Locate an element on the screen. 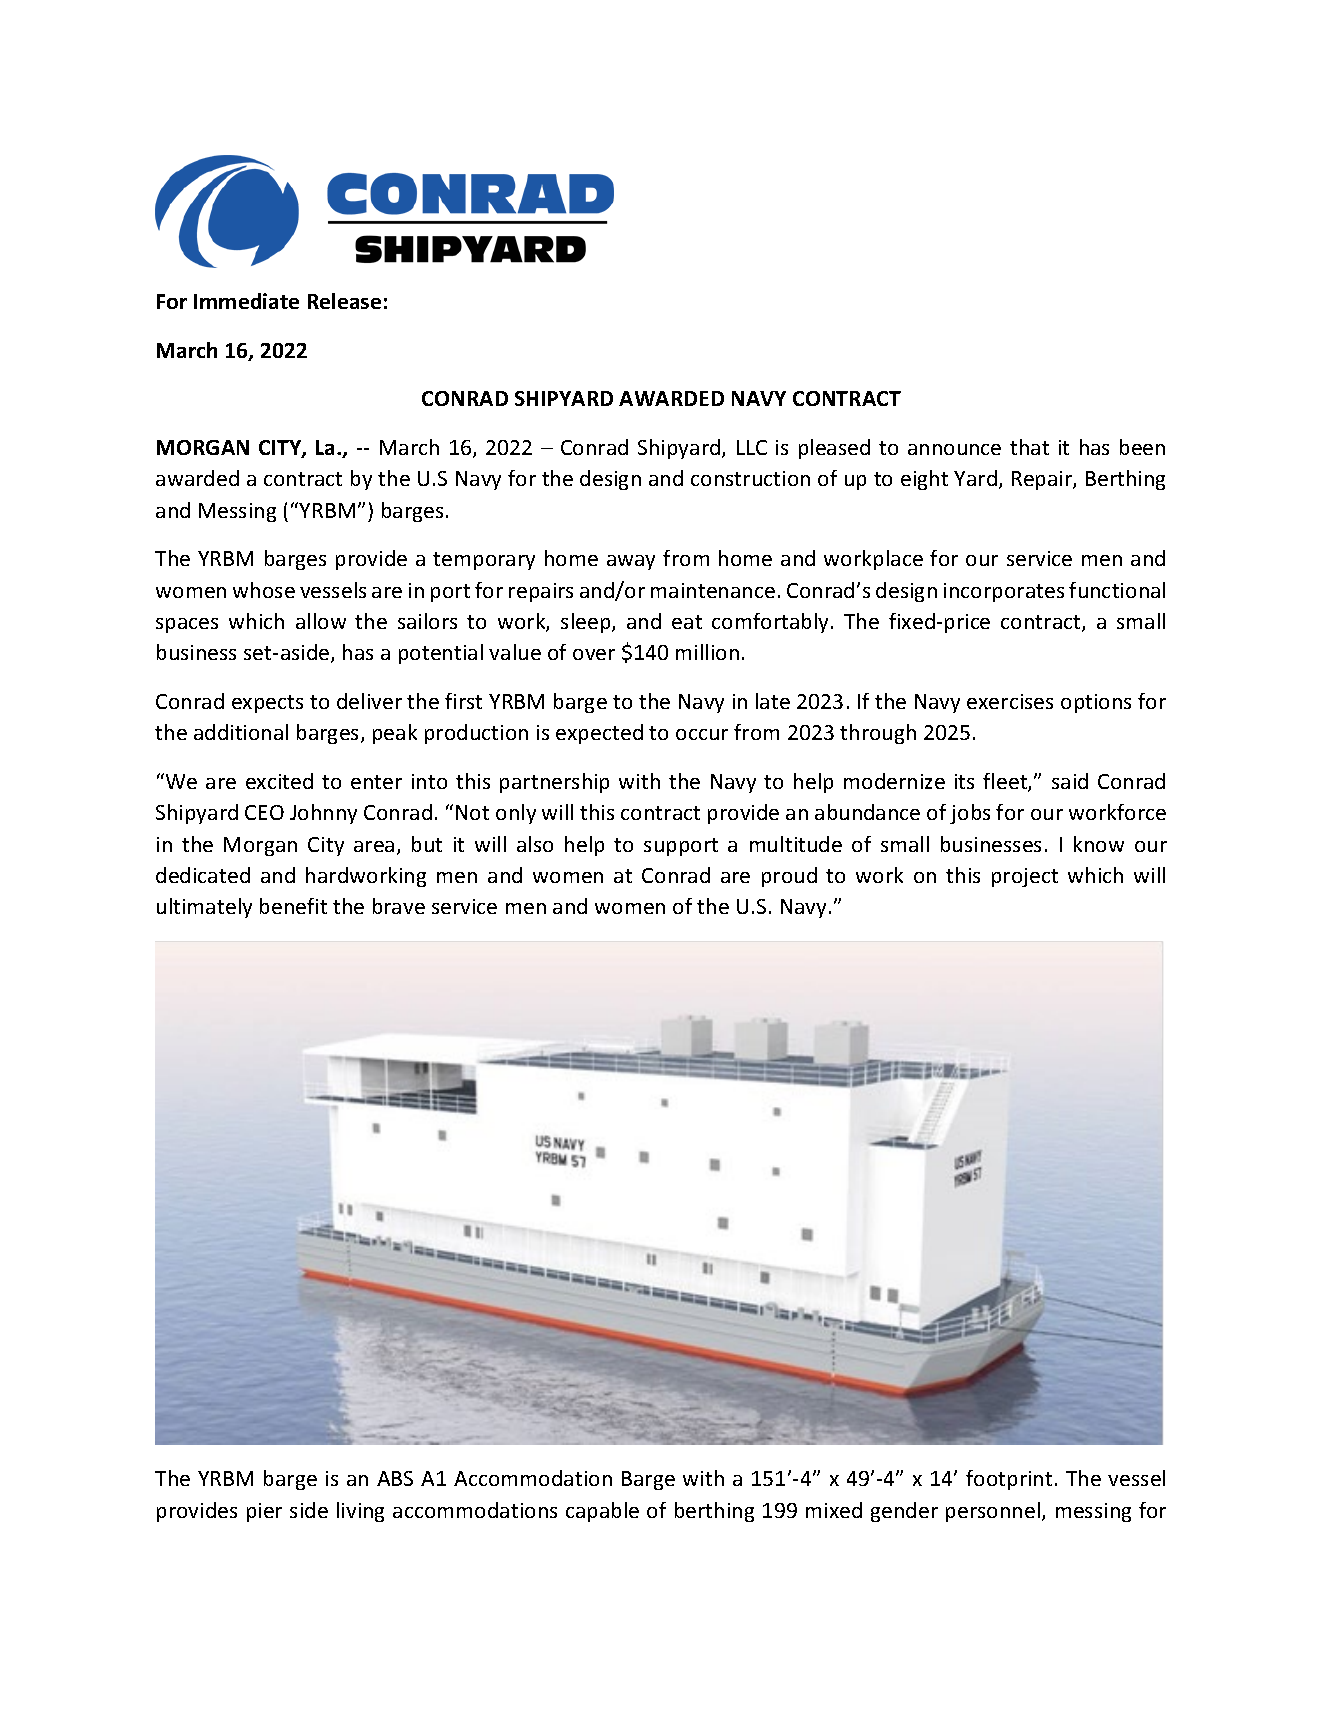 The image size is (1323, 1712). expects is located at coordinates (267, 704).
